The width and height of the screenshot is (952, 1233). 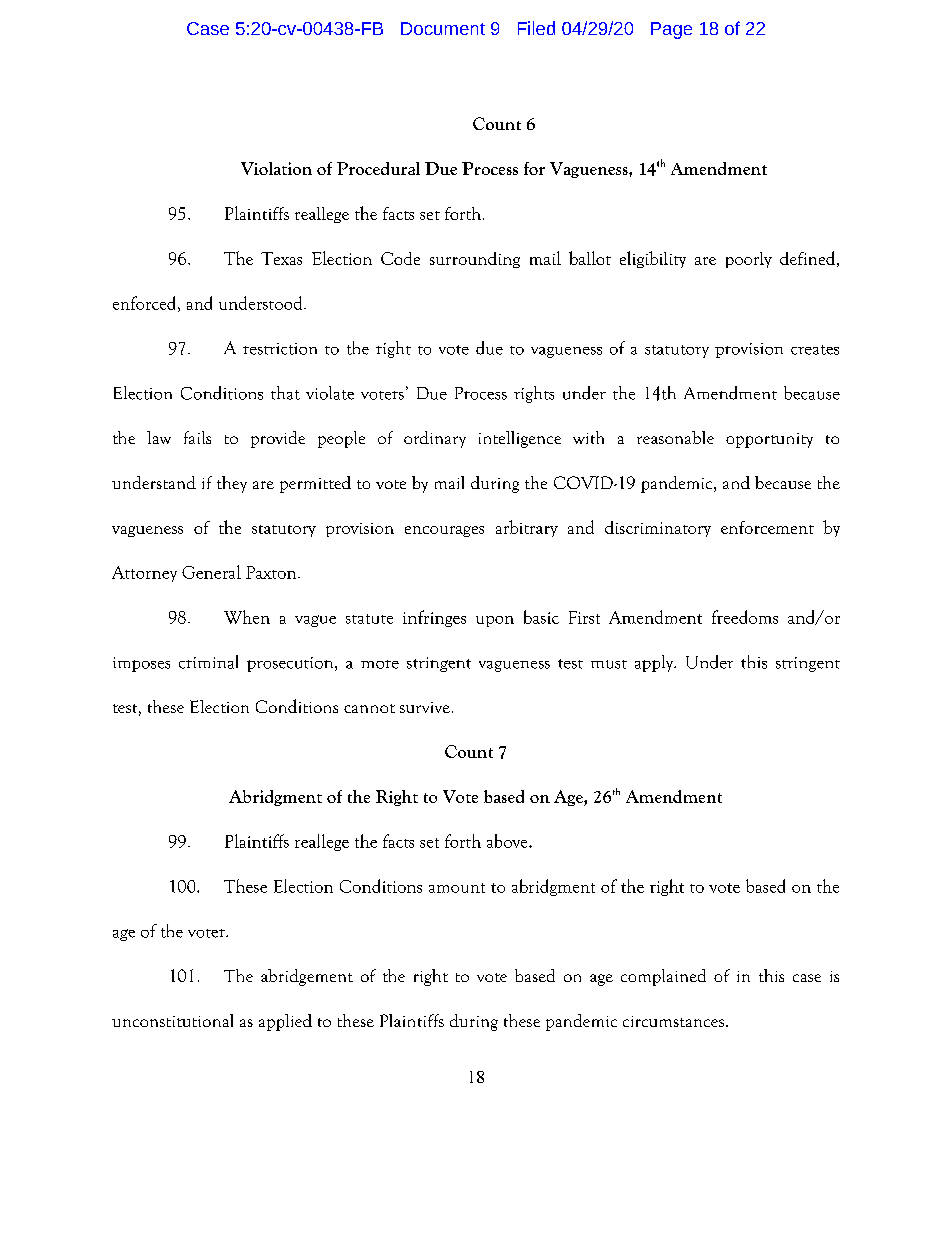 What do you see at coordinates (208, 662) in the screenshot?
I see `criminal` at bounding box center [208, 662].
